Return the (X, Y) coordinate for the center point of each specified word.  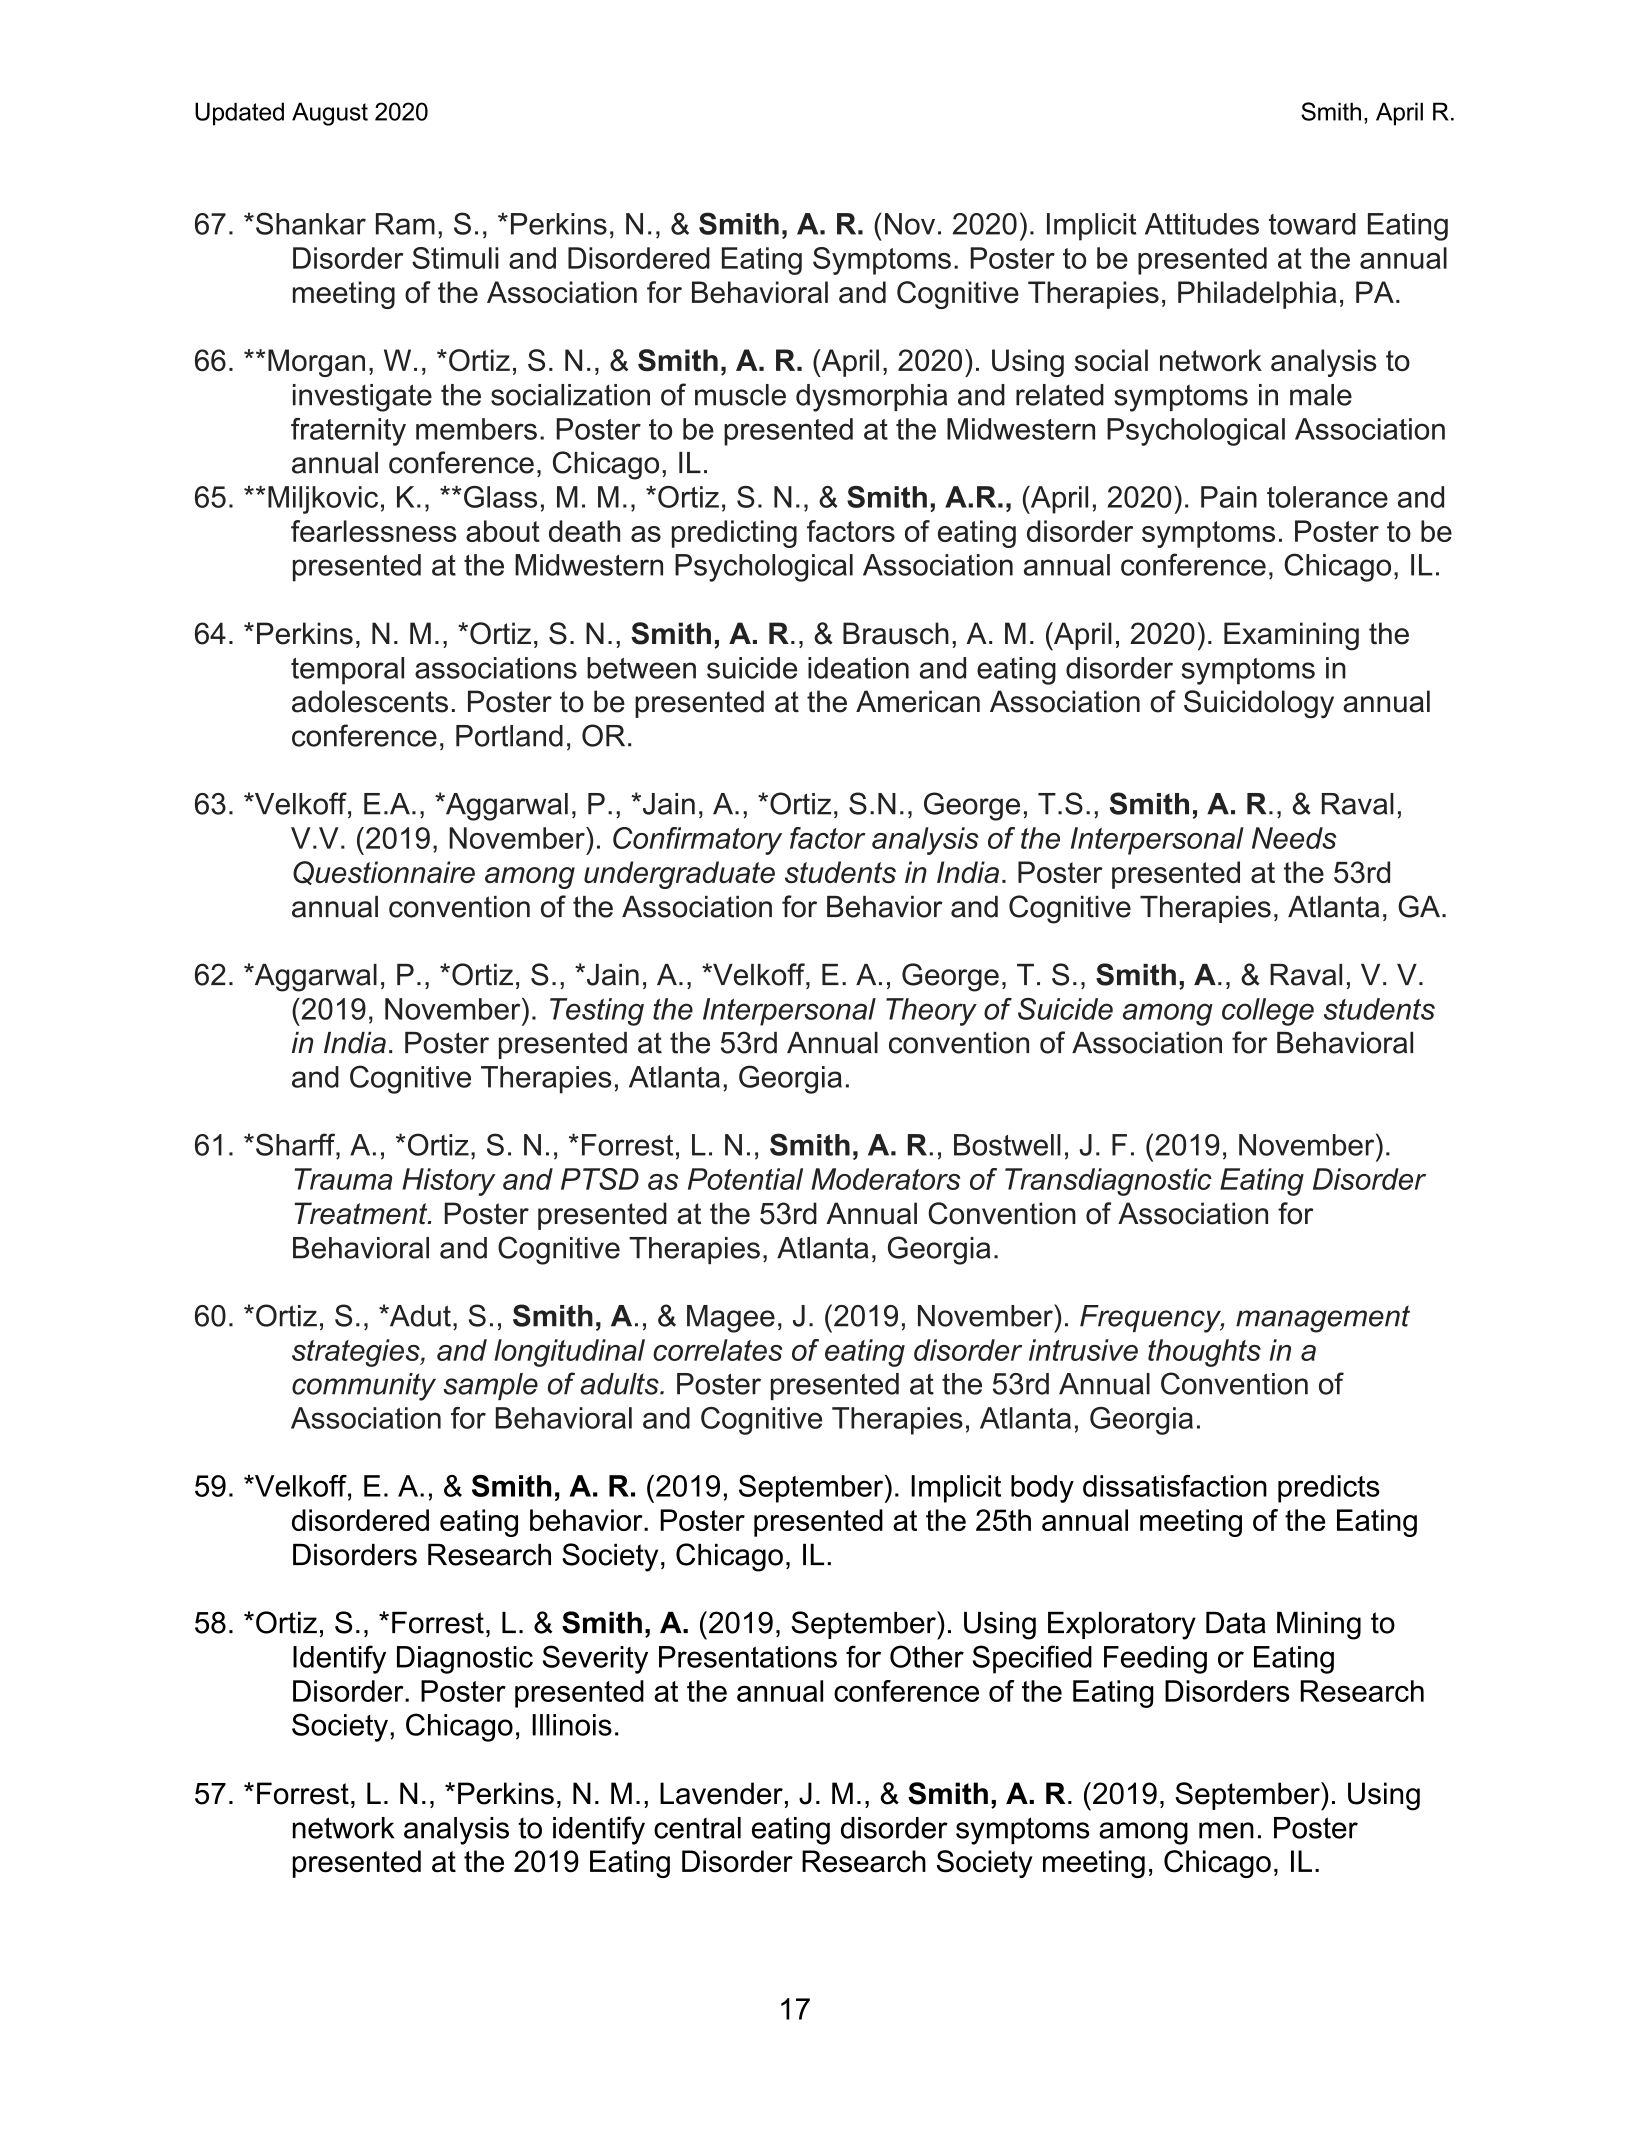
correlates (717, 1350)
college (1268, 1012)
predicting (734, 534)
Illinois (572, 1725)
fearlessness (373, 531)
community (364, 1387)
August (330, 114)
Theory (931, 1012)
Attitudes (1202, 224)
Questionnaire (384, 873)
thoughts (1204, 1353)
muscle (740, 395)
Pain (1229, 497)
